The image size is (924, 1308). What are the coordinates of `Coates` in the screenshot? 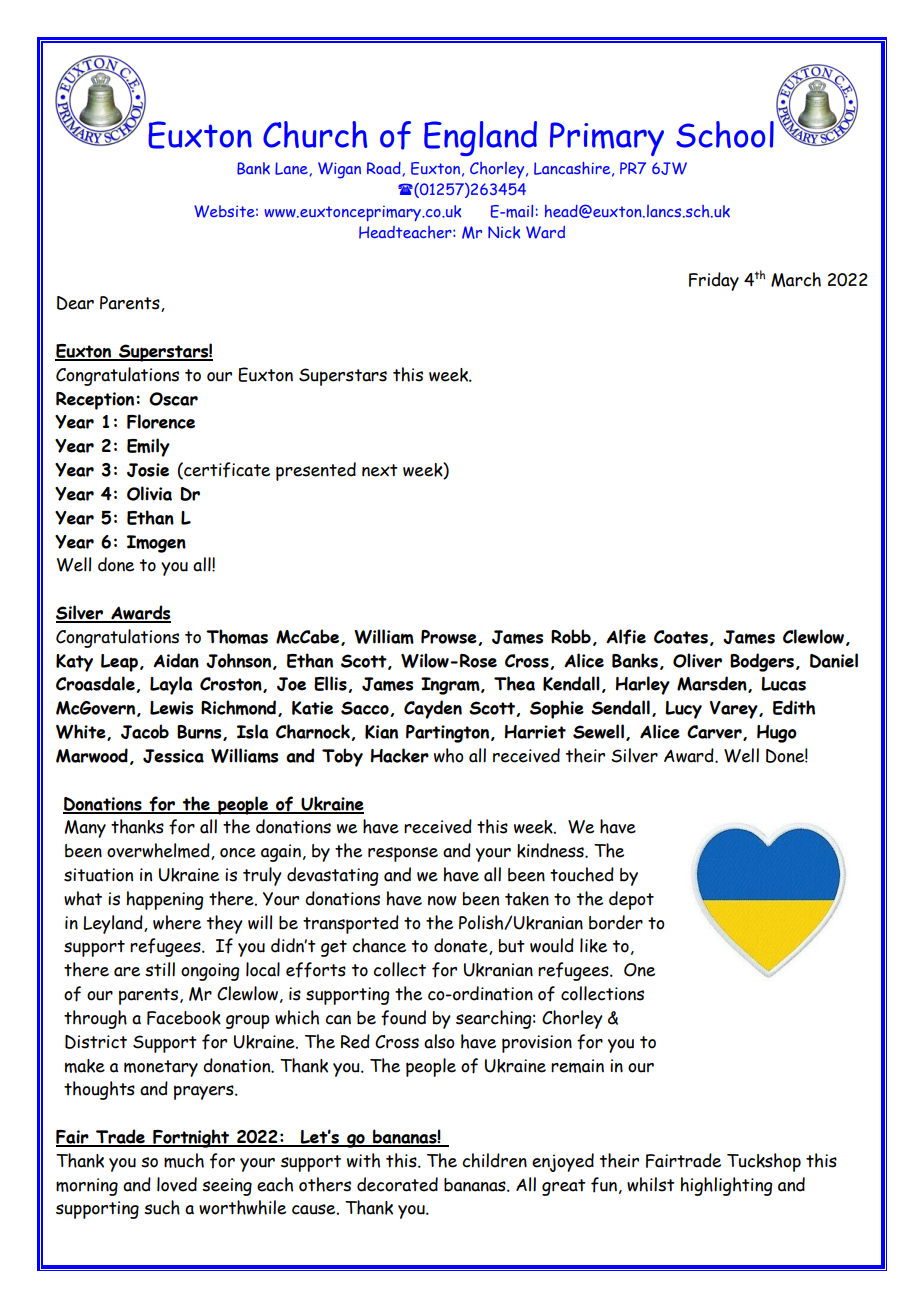 It's located at (681, 637).
